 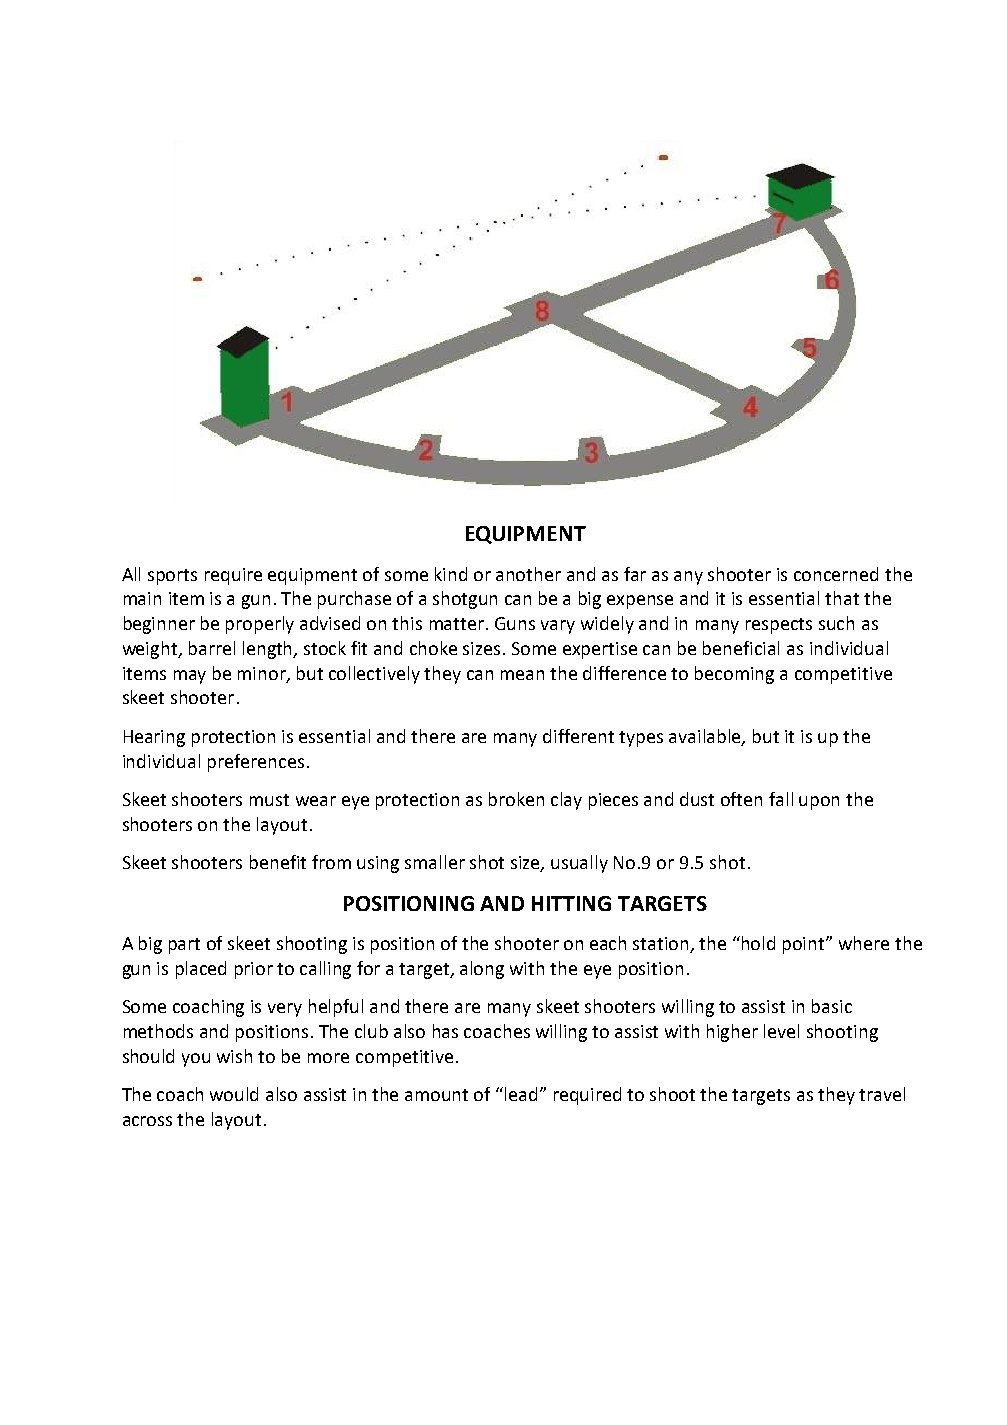 What do you see at coordinates (521, 1094) in the screenshot?
I see `lead` at bounding box center [521, 1094].
